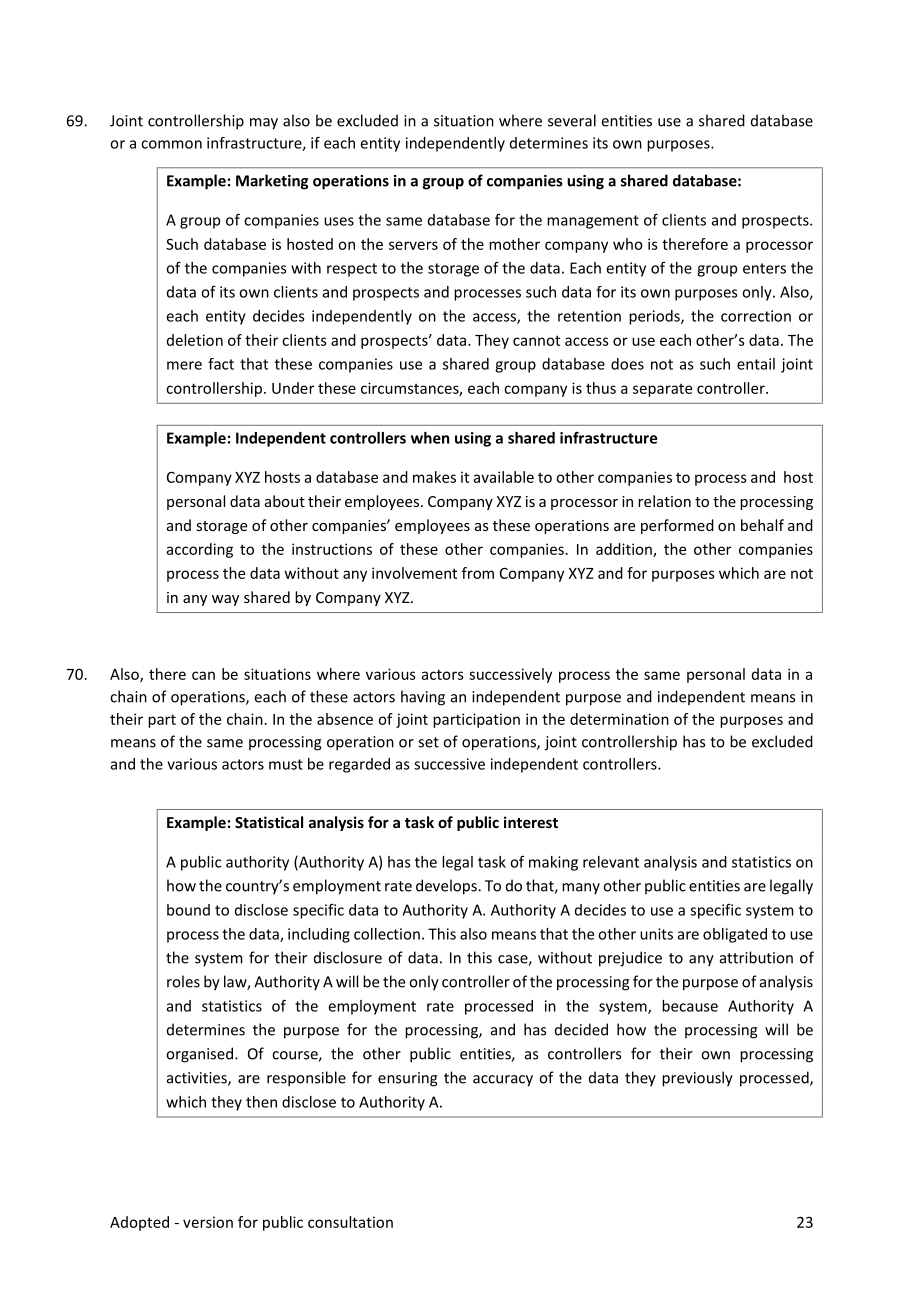  What do you see at coordinates (208, 1222) in the screenshot?
I see `version` at bounding box center [208, 1222].
